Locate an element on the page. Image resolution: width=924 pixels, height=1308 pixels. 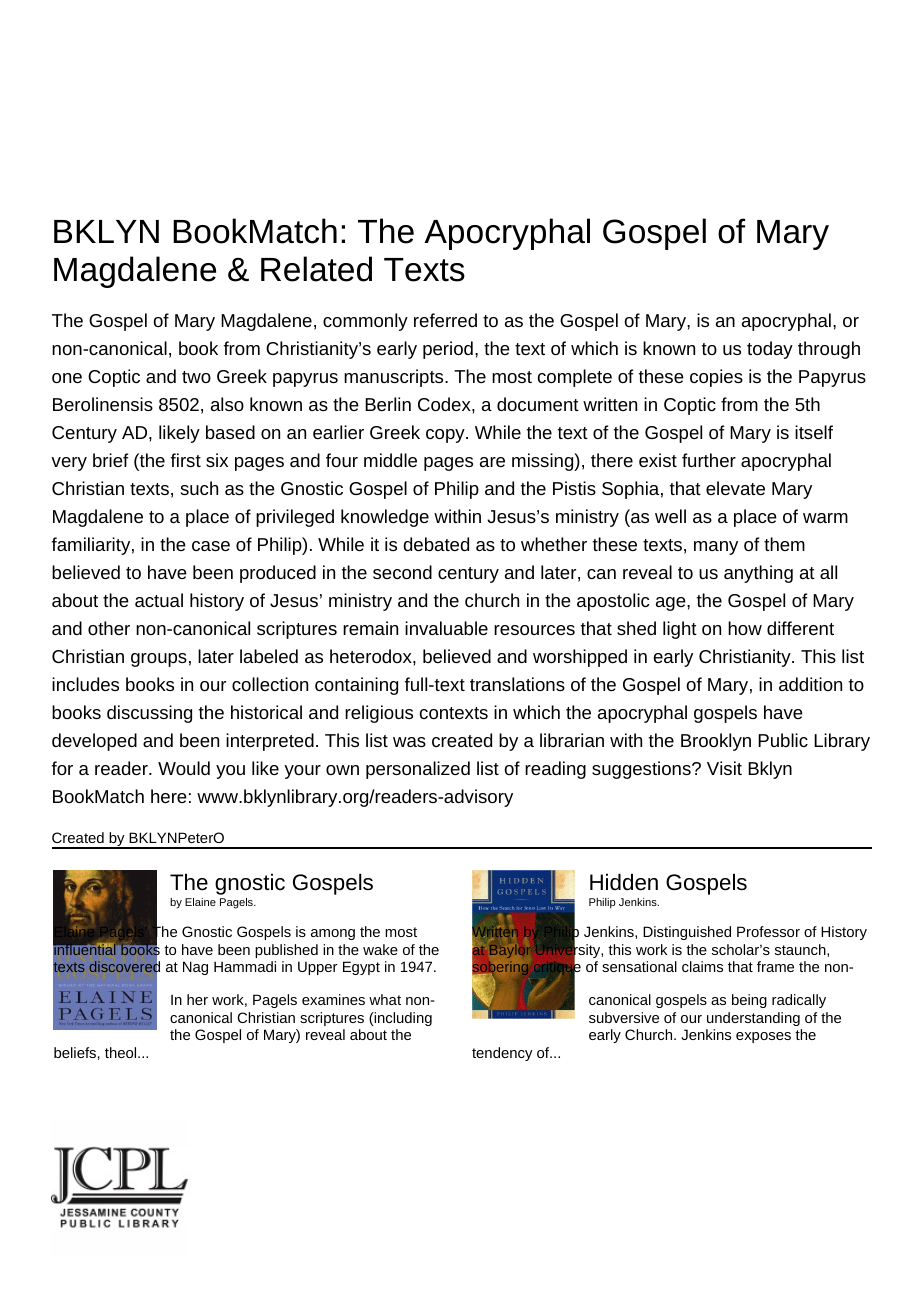
today is located at coordinates (770, 350).
